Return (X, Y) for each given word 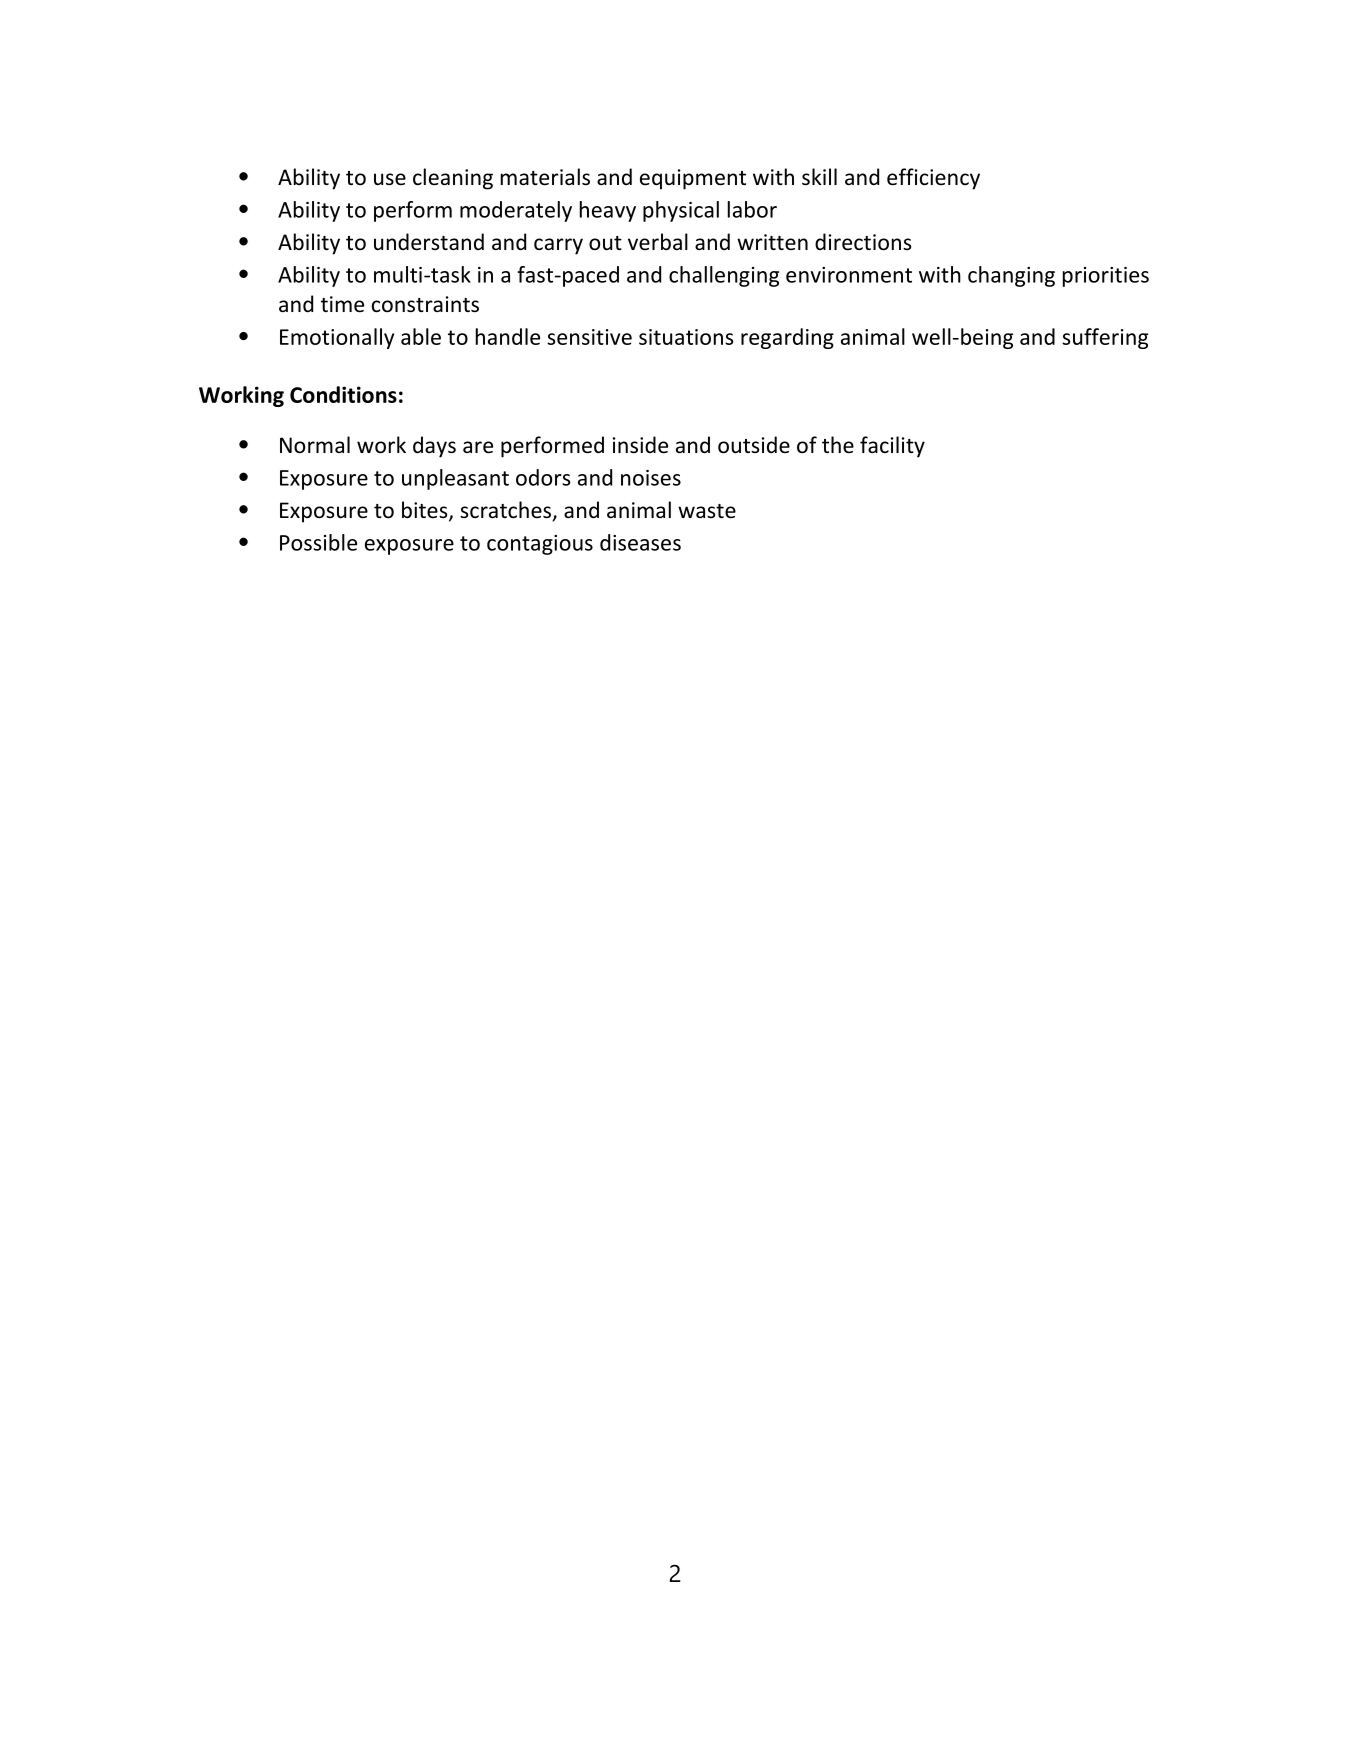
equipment (693, 179)
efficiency (933, 179)
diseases (640, 542)
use (390, 179)
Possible (318, 542)
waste (707, 511)
